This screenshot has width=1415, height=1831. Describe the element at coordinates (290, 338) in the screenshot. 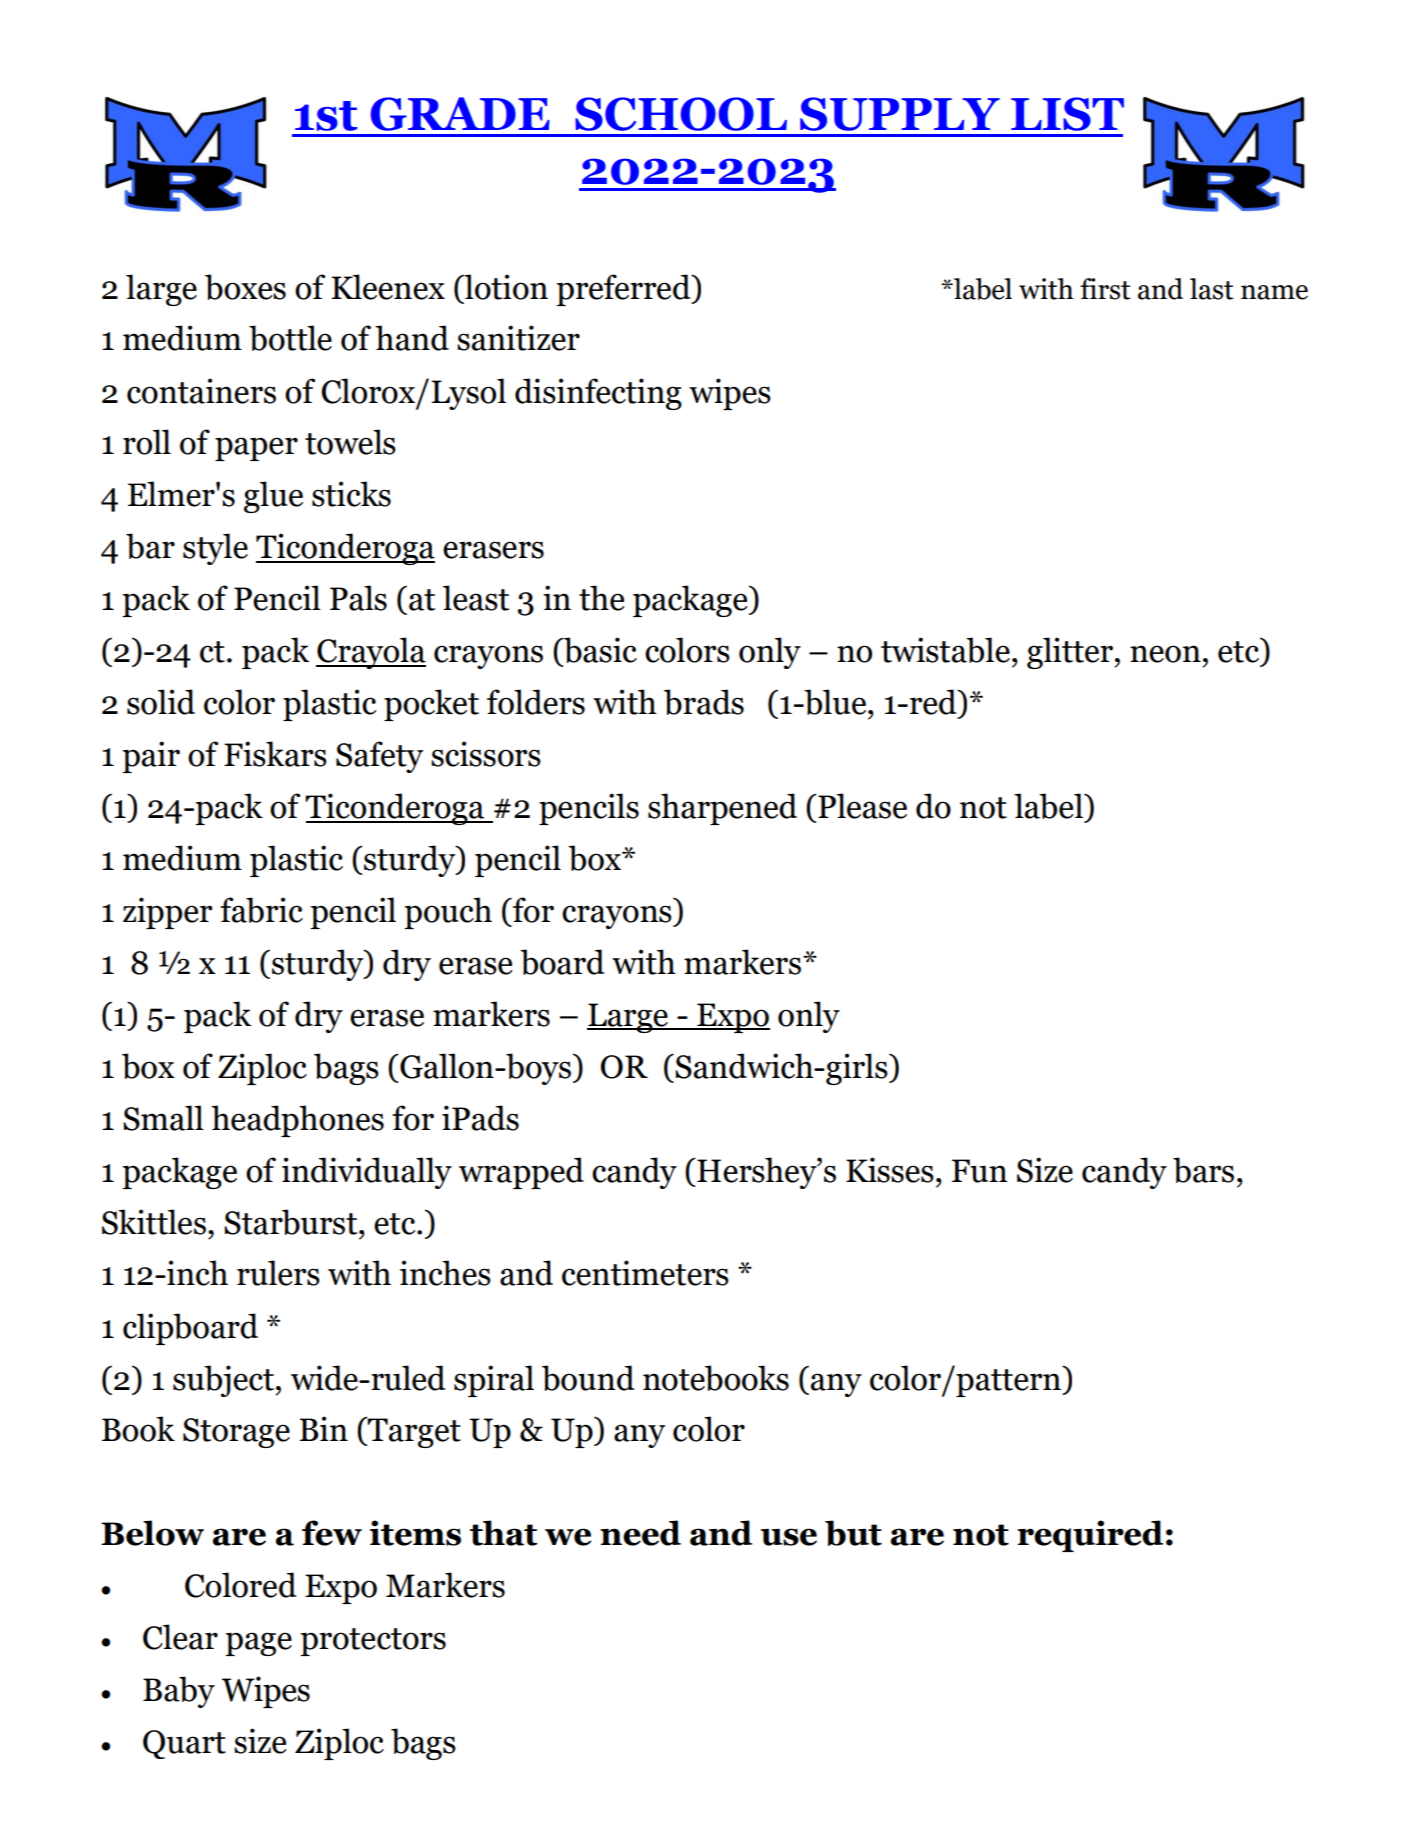

I see `bottle` at that location.
